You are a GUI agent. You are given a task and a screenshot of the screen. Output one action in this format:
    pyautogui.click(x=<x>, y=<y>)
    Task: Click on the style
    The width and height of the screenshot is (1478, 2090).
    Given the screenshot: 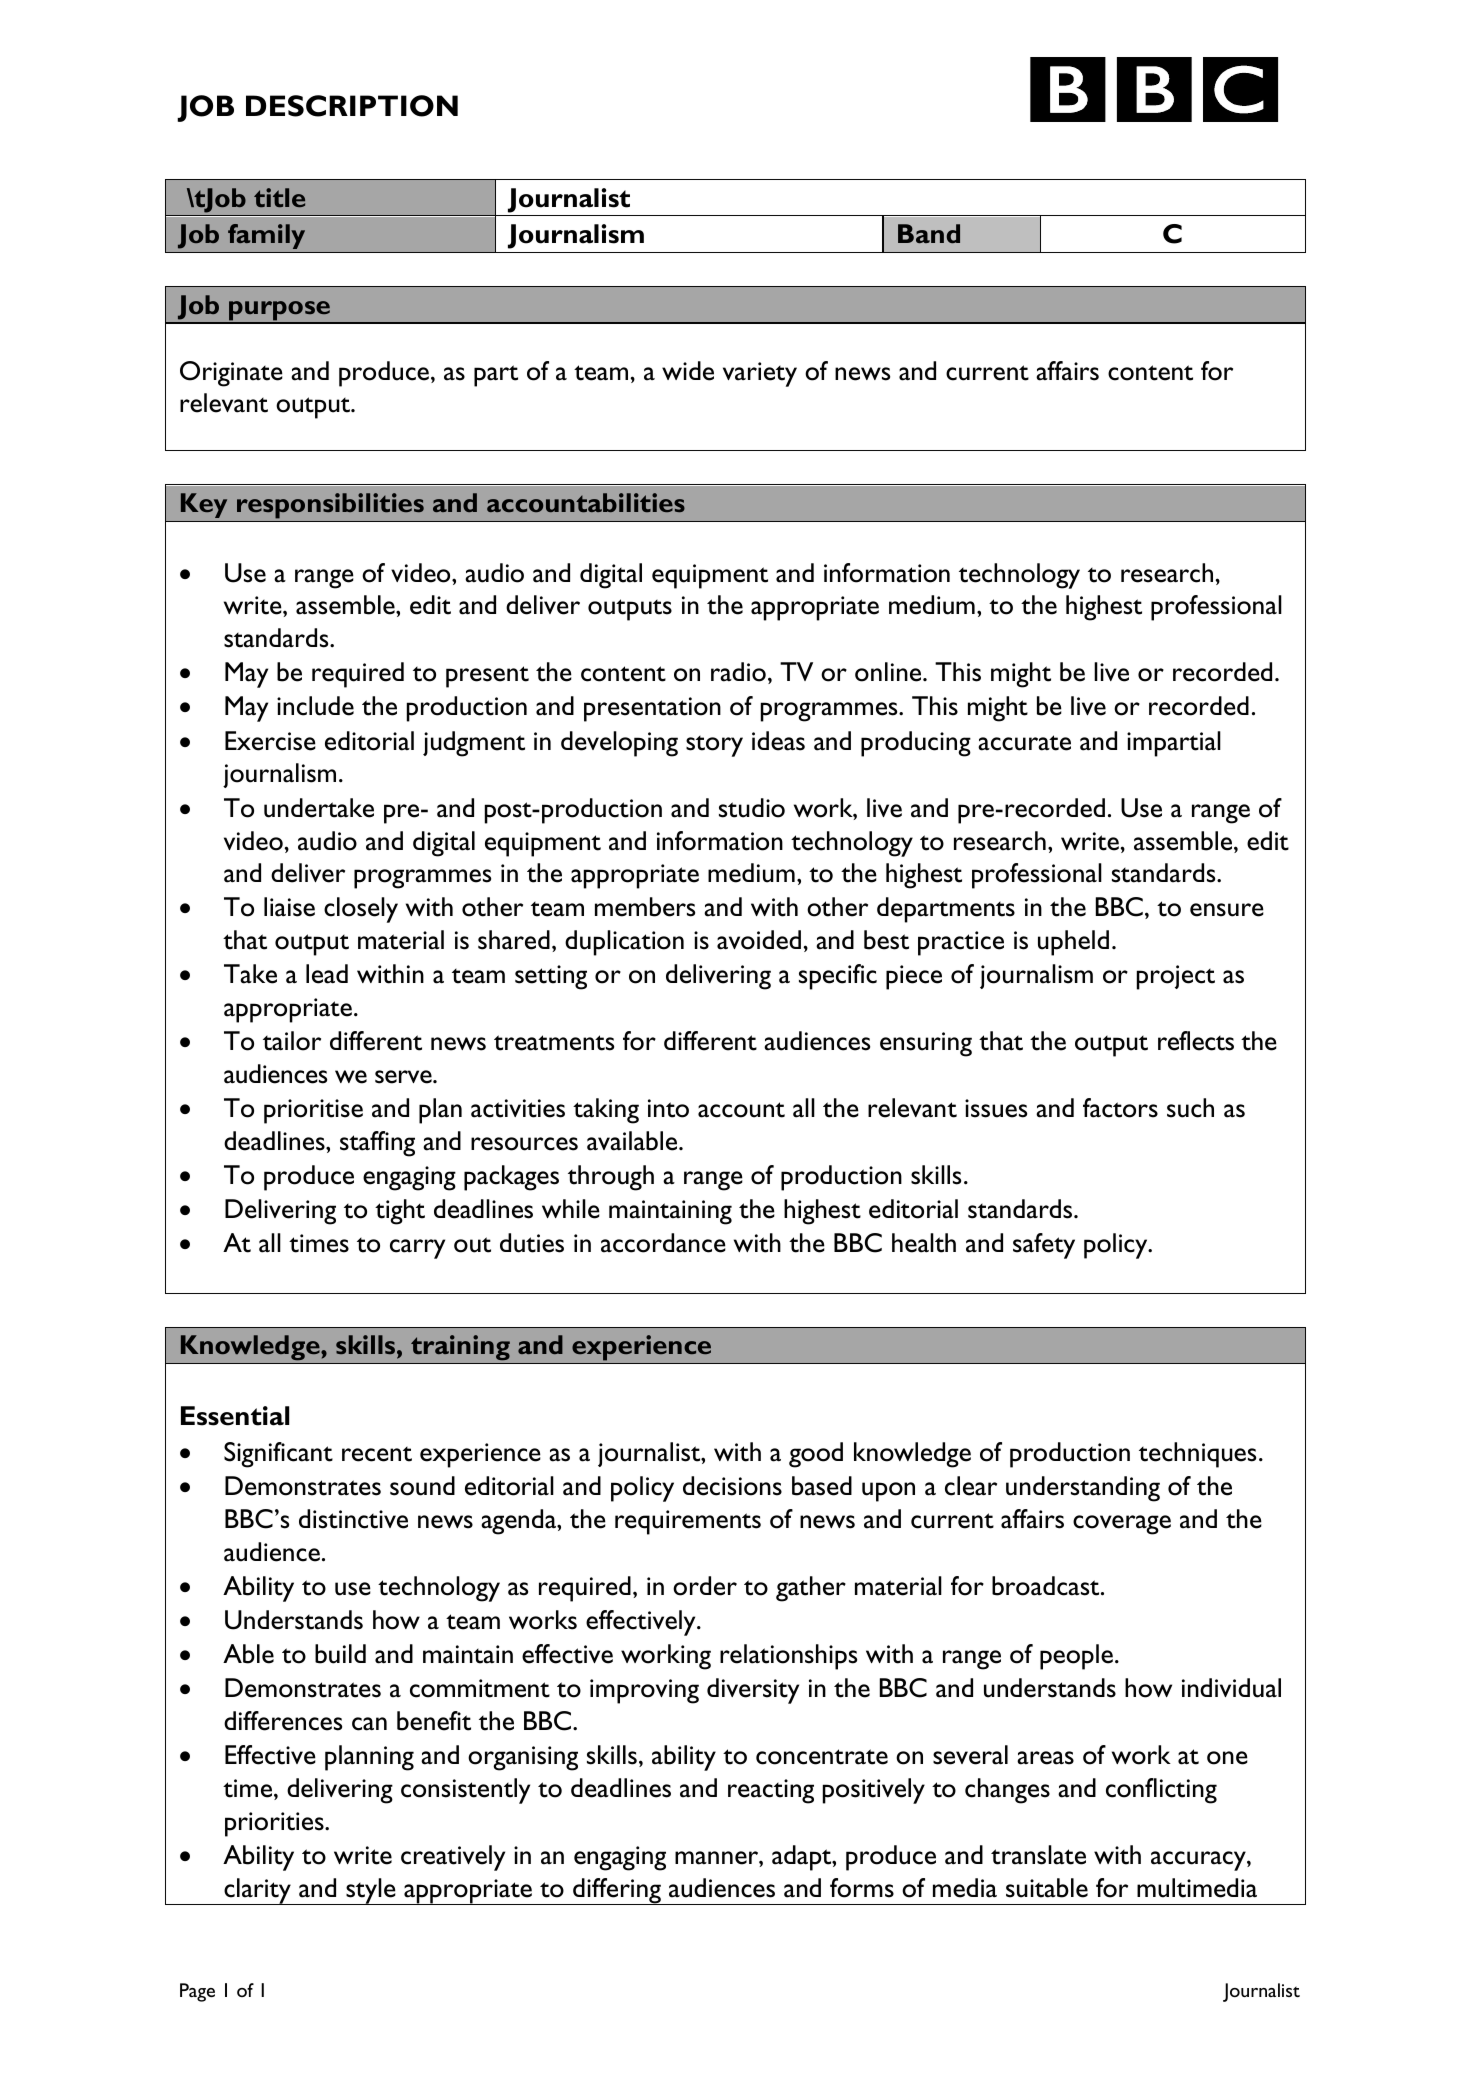 What is the action you would take?
    pyautogui.click(x=371, y=1891)
